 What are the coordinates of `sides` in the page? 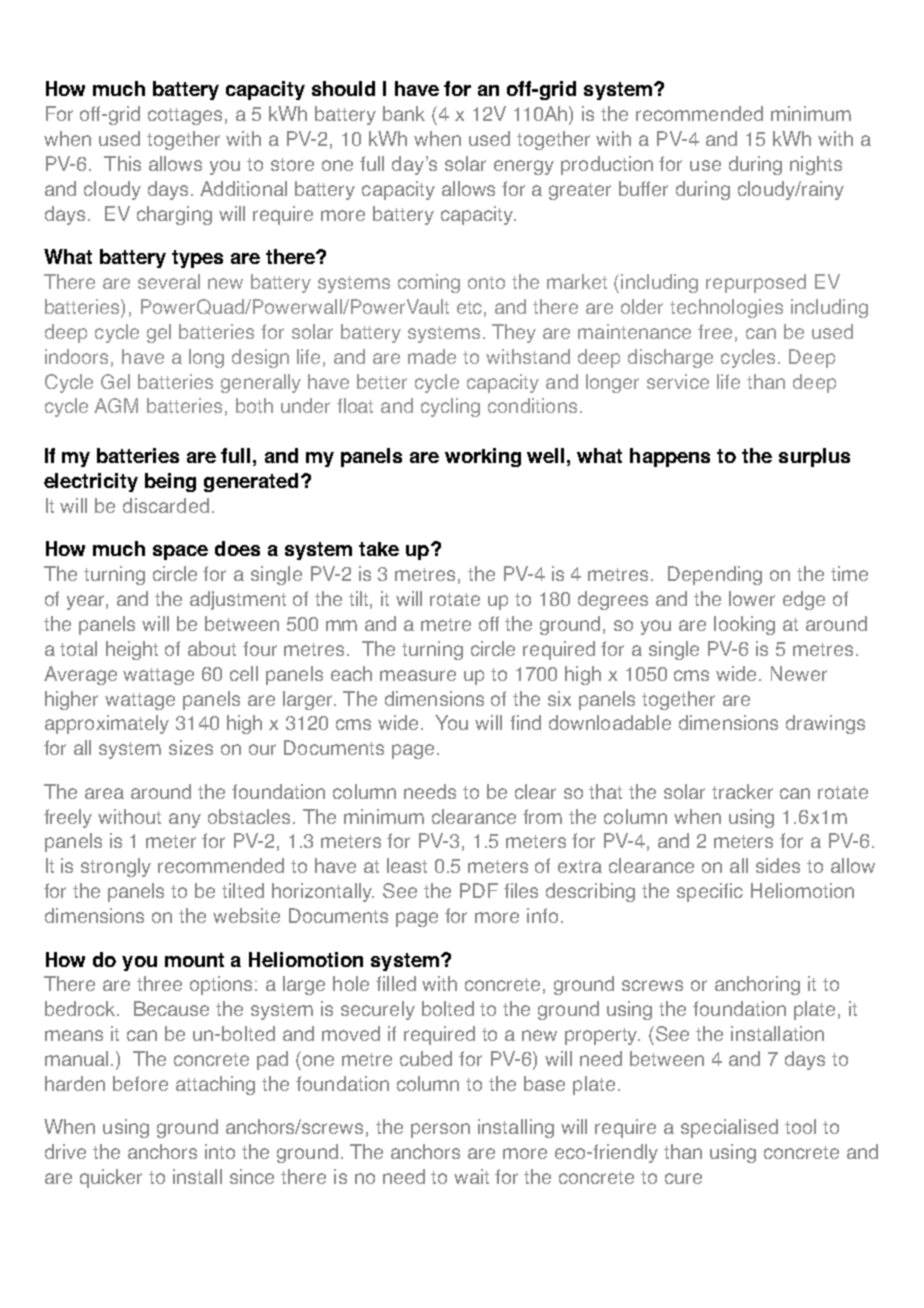 It's located at (778, 865).
